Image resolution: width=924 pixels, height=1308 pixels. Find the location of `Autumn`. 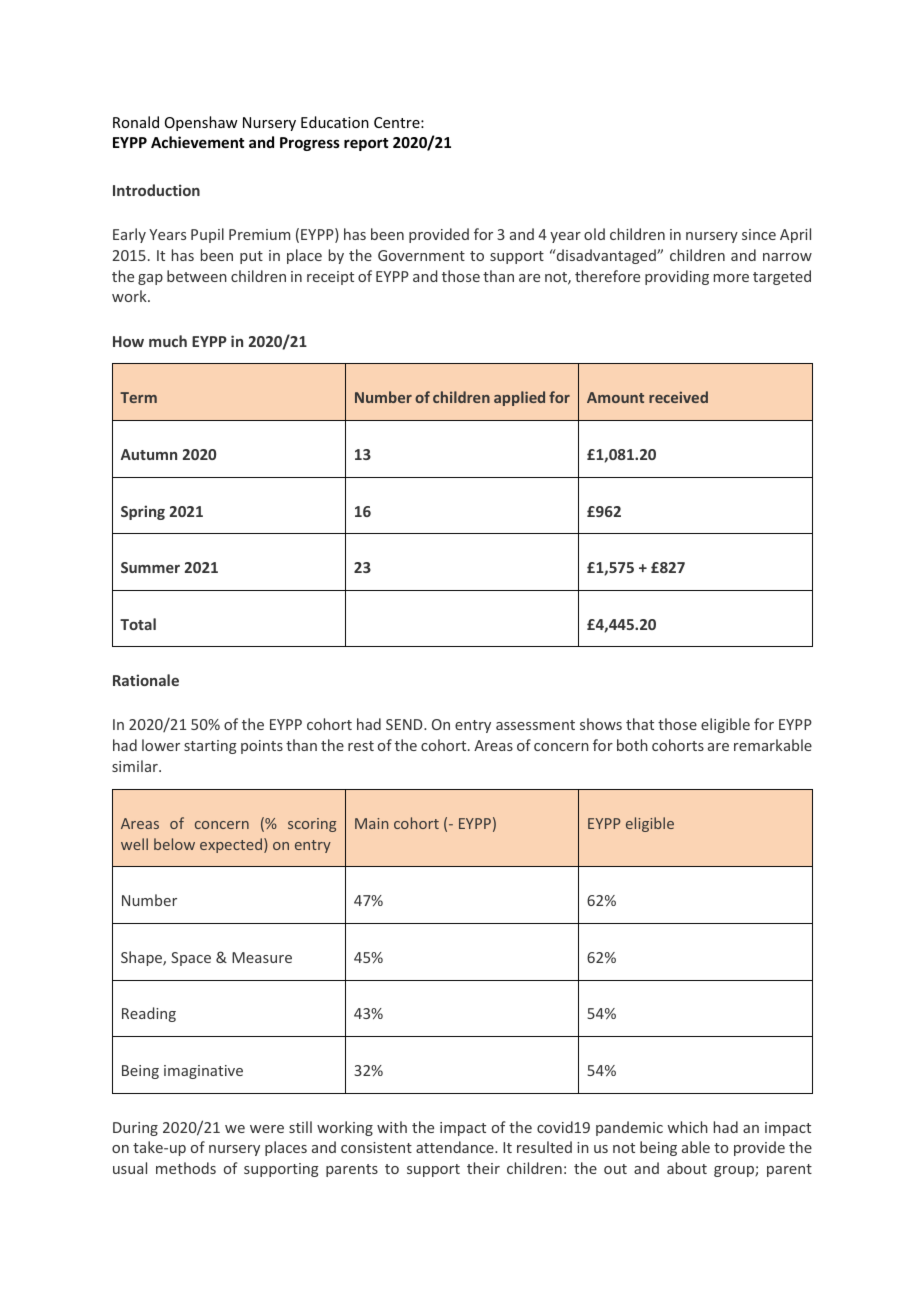

Autumn is located at coordinates (149, 454).
